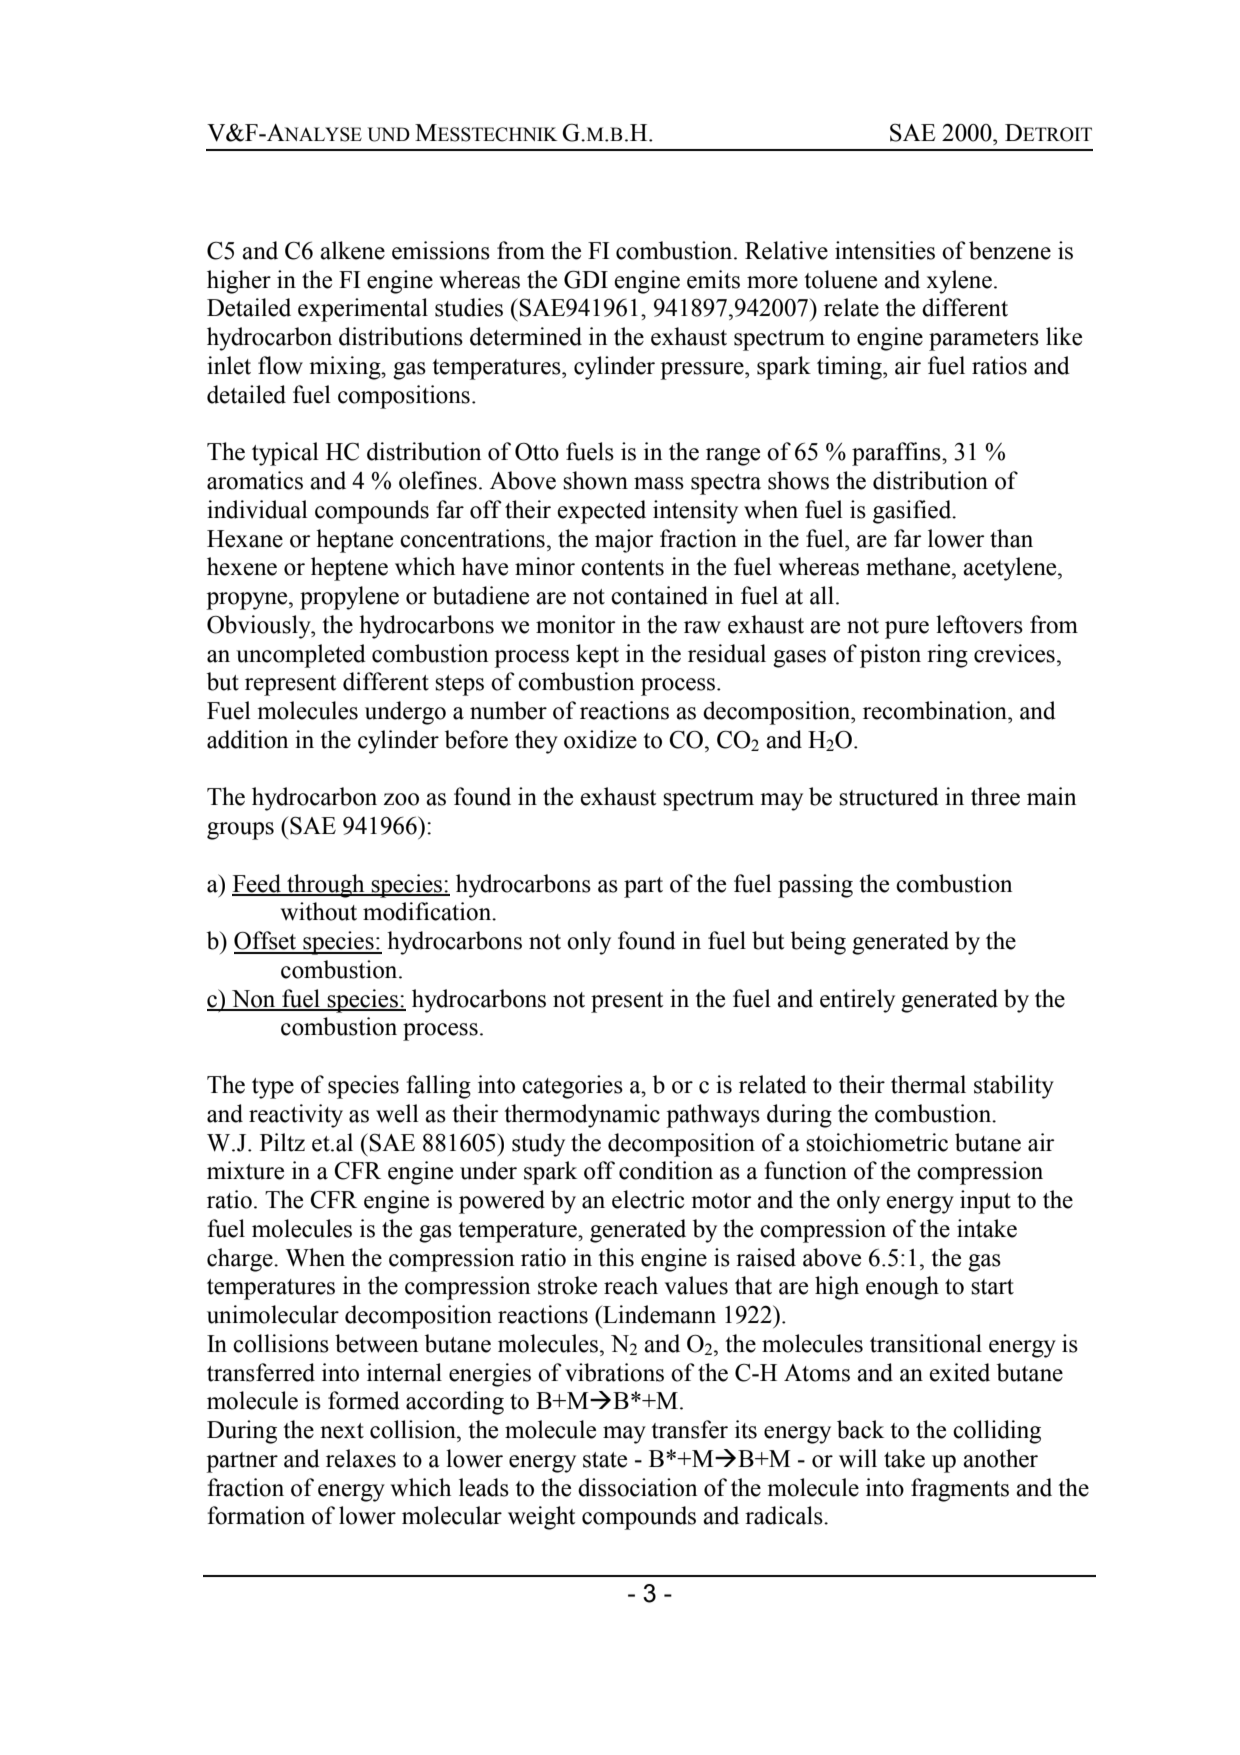  Describe the element at coordinates (361, 1458) in the screenshot. I see `relaxes` at that location.
